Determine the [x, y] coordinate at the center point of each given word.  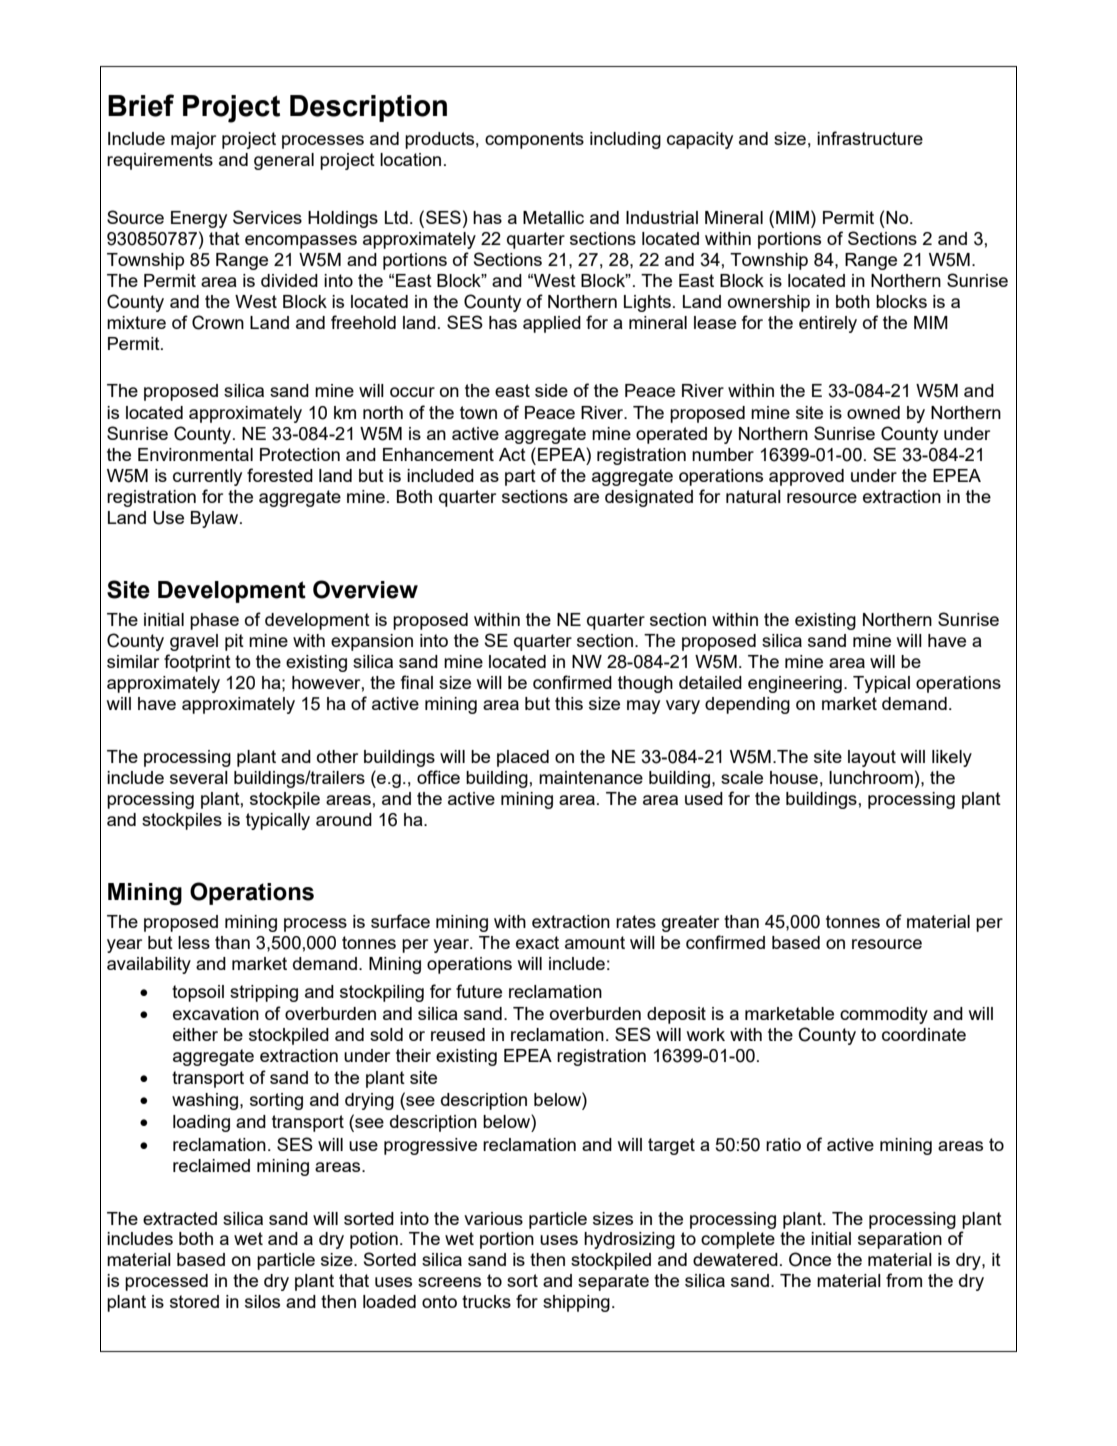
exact [537, 942]
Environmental [195, 454]
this [569, 703]
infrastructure [870, 138]
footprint [197, 663]
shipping [576, 1303]
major [193, 140]
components [534, 140]
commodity [884, 1015]
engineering [795, 684]
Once [810, 1259]
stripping [264, 993]
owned [873, 412]
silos [262, 1301]
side [551, 390]
